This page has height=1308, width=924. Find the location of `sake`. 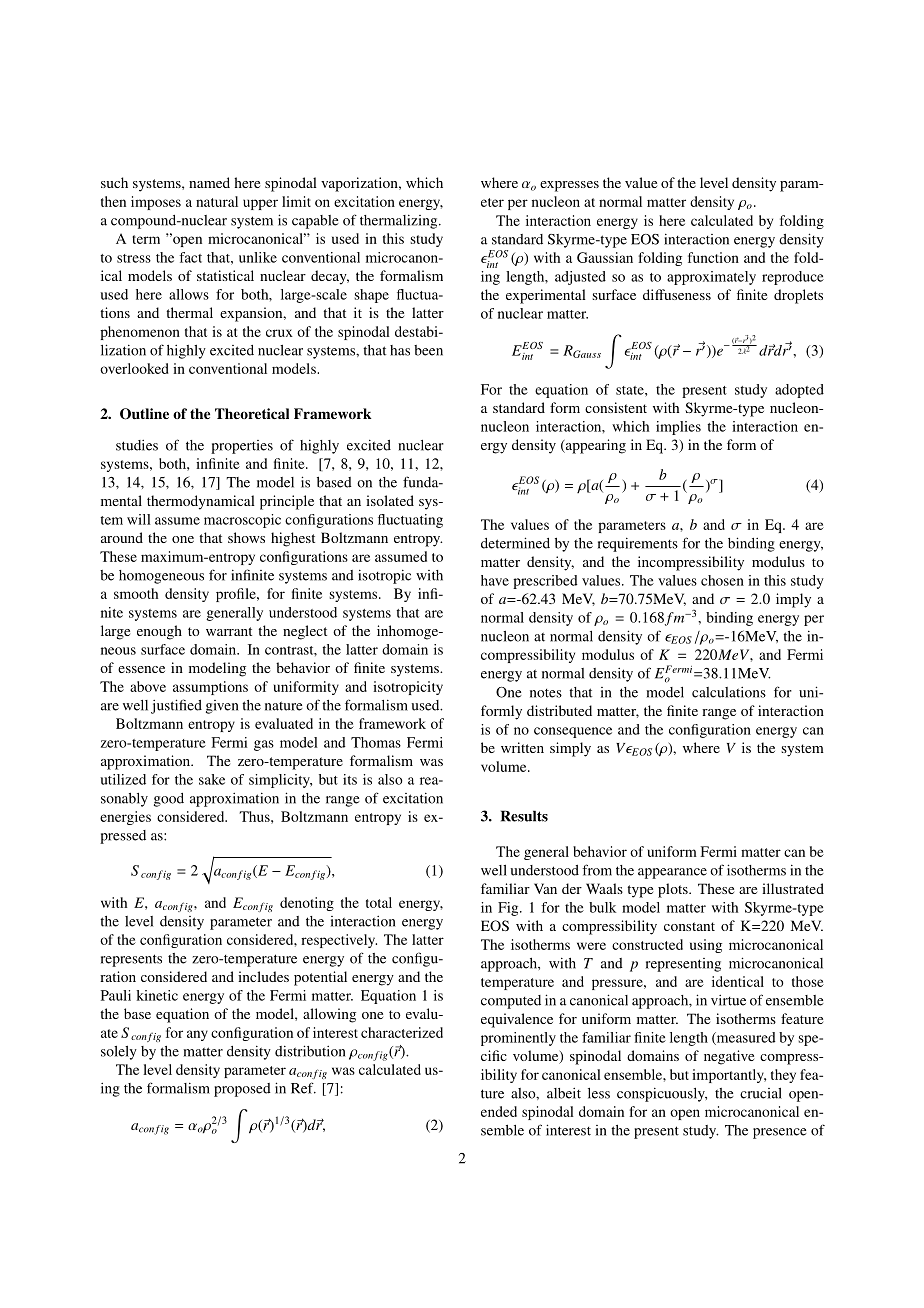

sake is located at coordinates (212, 779).
